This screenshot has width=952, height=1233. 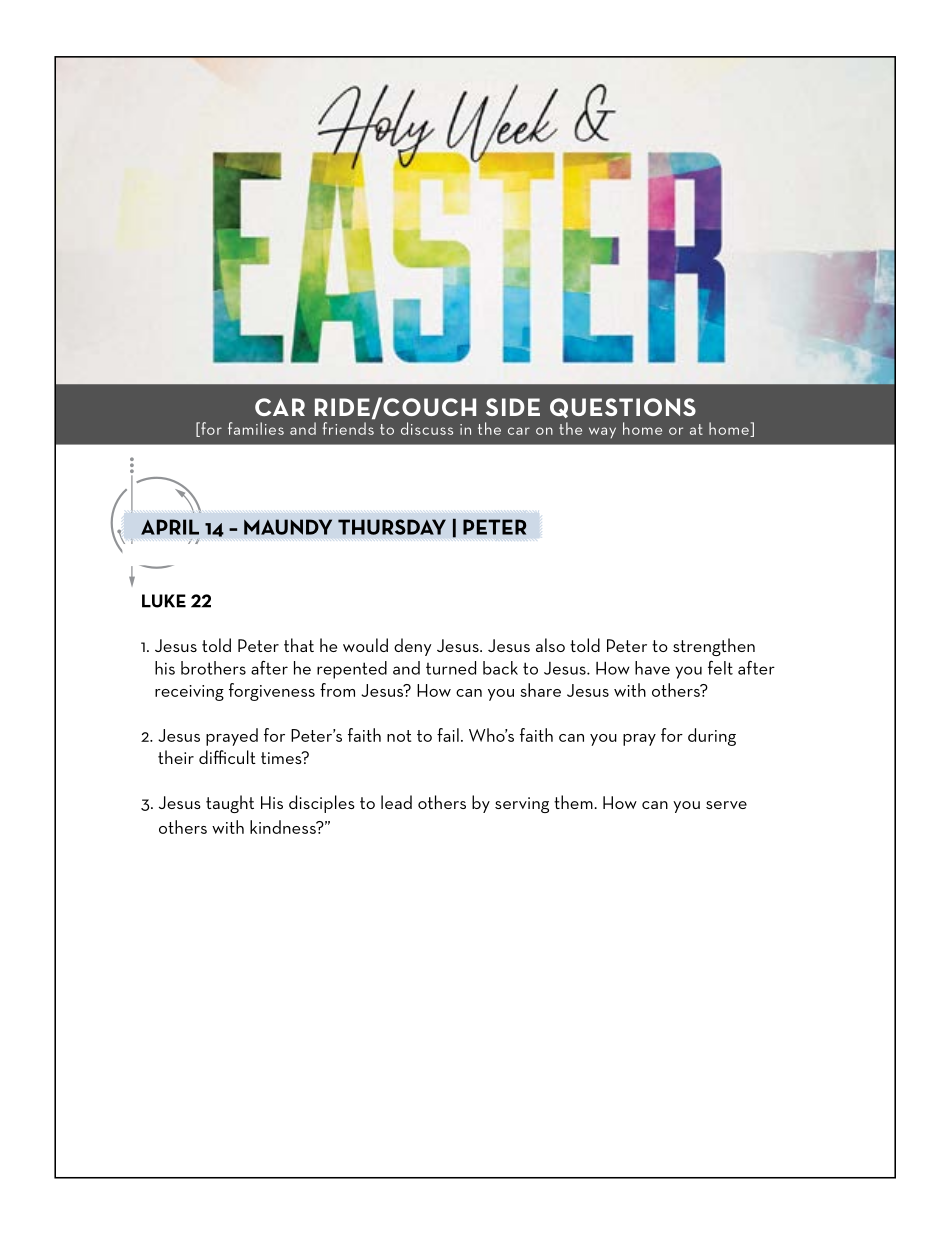 I want to click on taught, so click(x=230, y=804).
